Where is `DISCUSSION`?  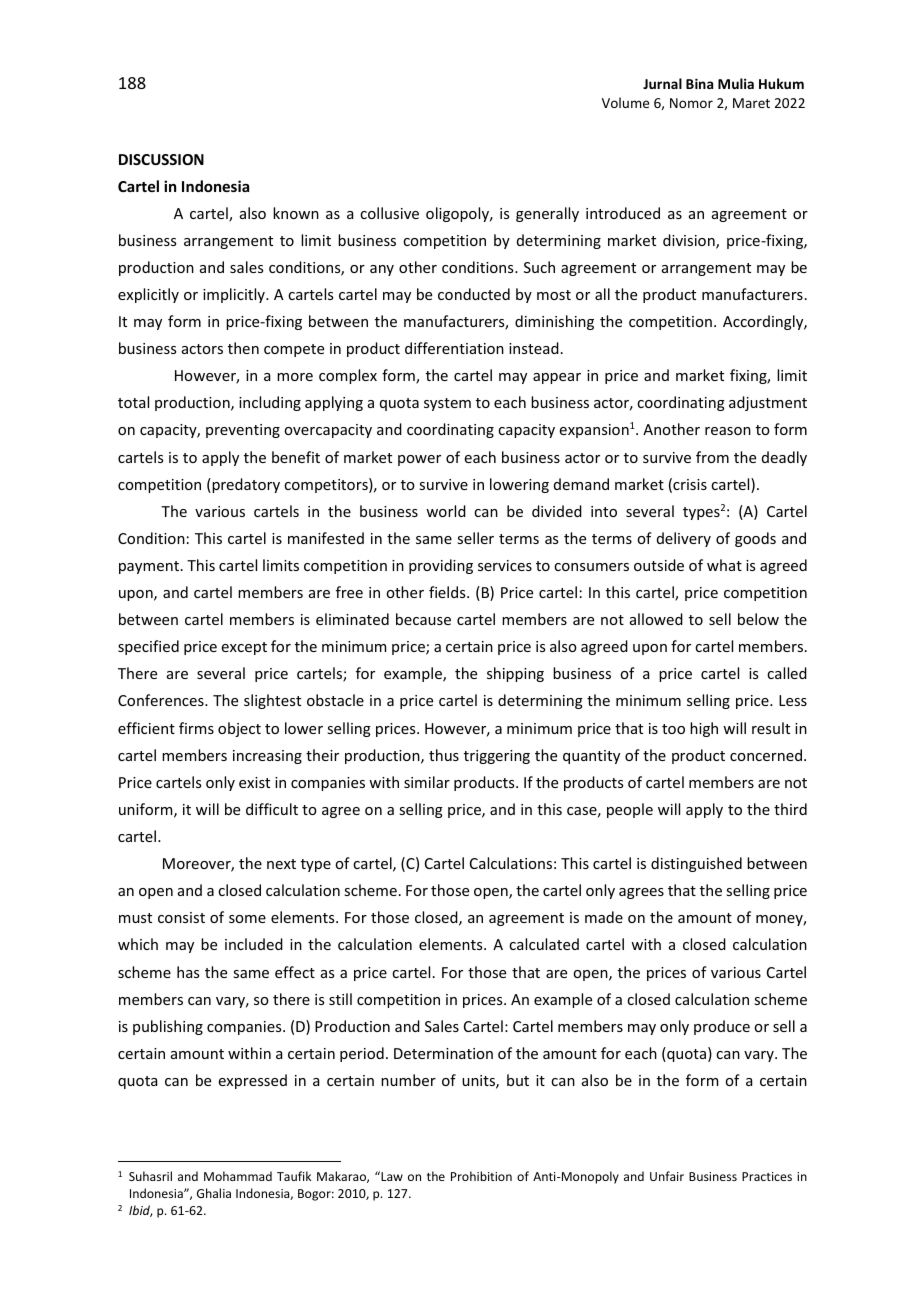 DISCUSSION is located at coordinates (161, 159).
